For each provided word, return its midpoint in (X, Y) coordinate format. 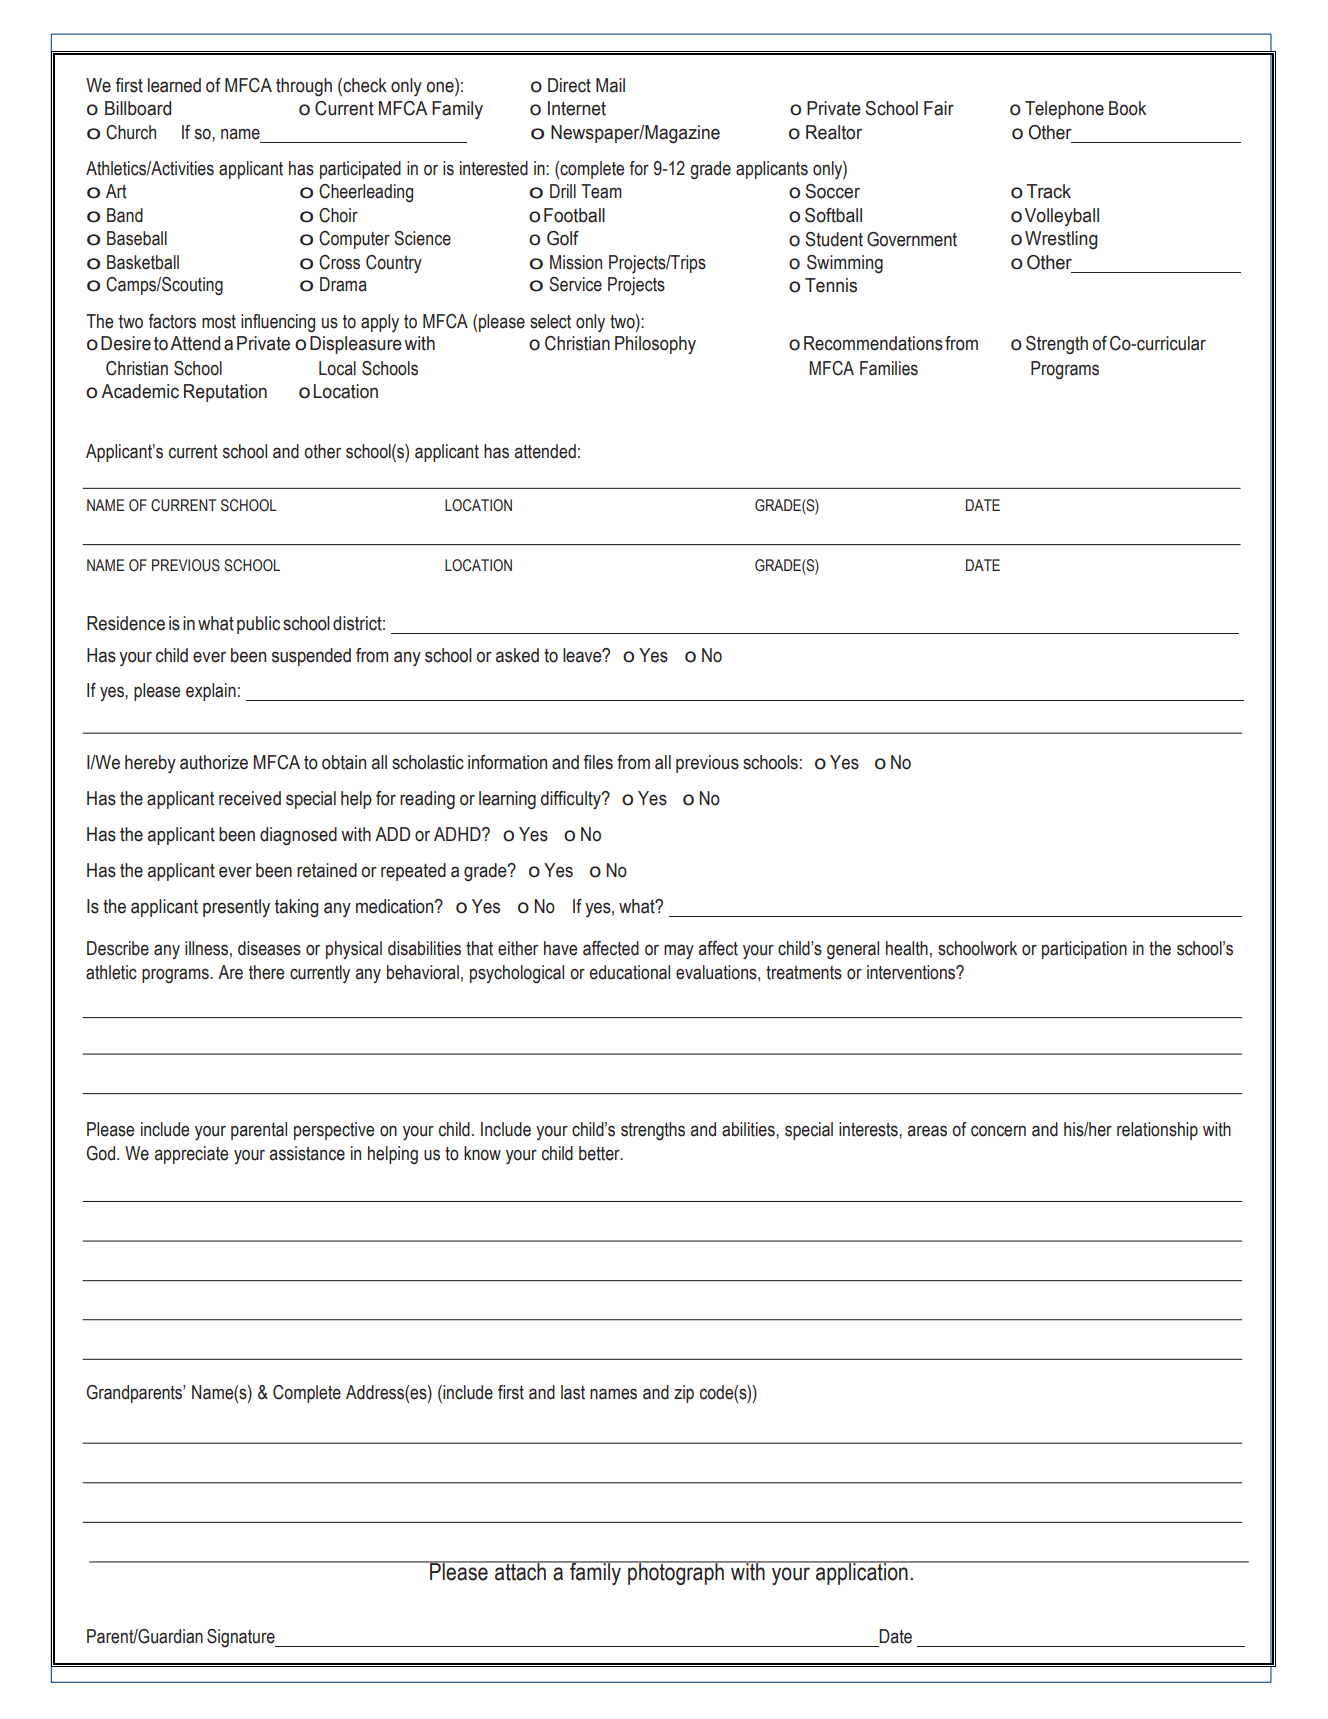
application (862, 1573)
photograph (676, 1573)
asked (517, 655)
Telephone (1064, 110)
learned (174, 85)
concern (998, 1131)
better (600, 1153)
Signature (242, 1638)
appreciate (191, 1155)
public (258, 625)
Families (889, 368)
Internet (577, 108)
